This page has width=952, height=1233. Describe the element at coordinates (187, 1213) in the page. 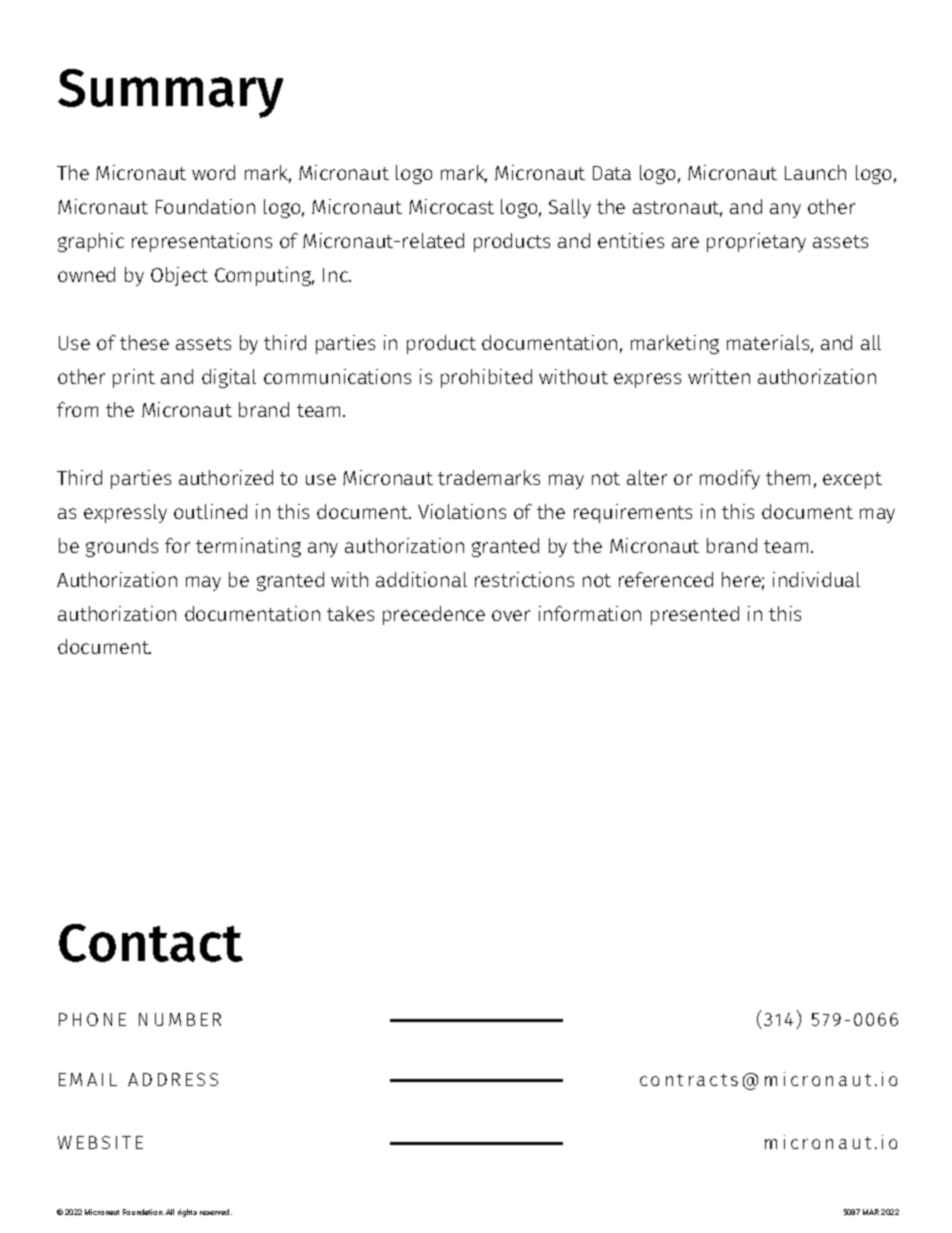

I see `rights` at that location.
